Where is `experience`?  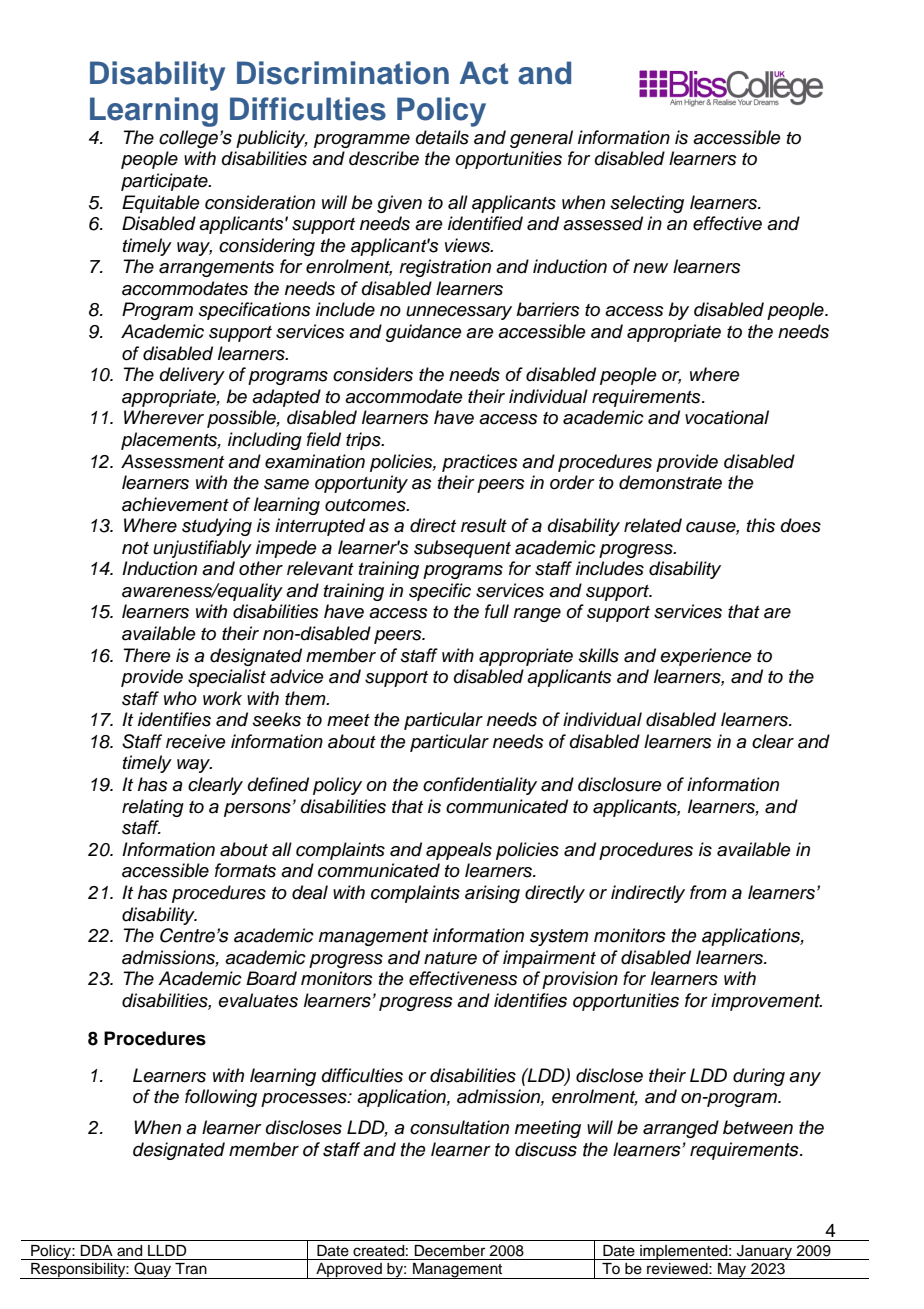 experience is located at coordinates (706, 657).
